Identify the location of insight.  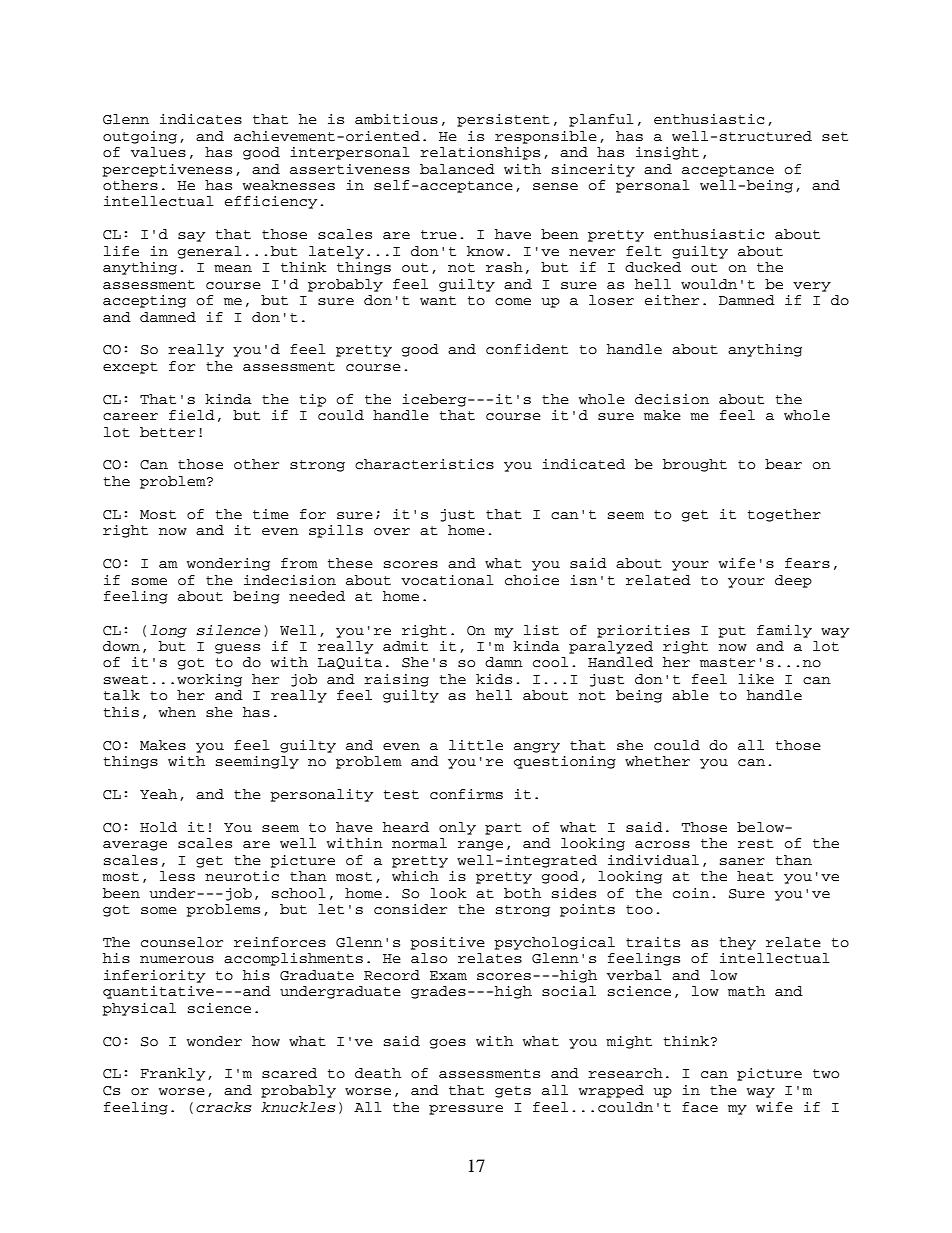
(667, 153).
